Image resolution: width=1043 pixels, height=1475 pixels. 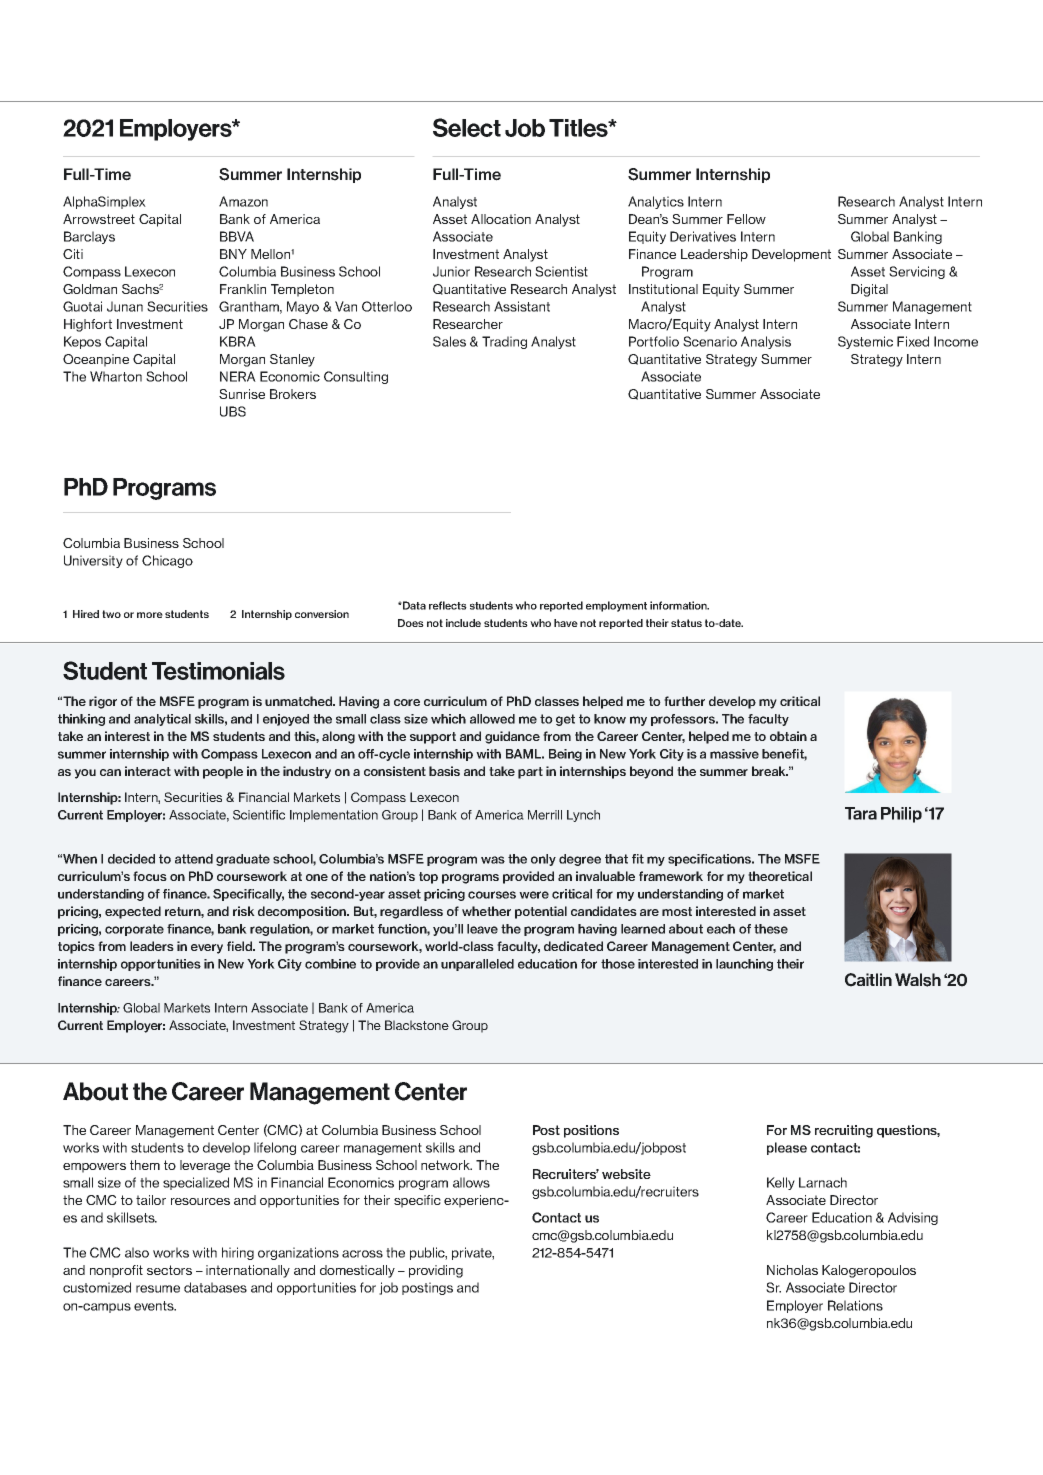 What do you see at coordinates (467, 127) in the page?
I see `Select` at bounding box center [467, 127].
